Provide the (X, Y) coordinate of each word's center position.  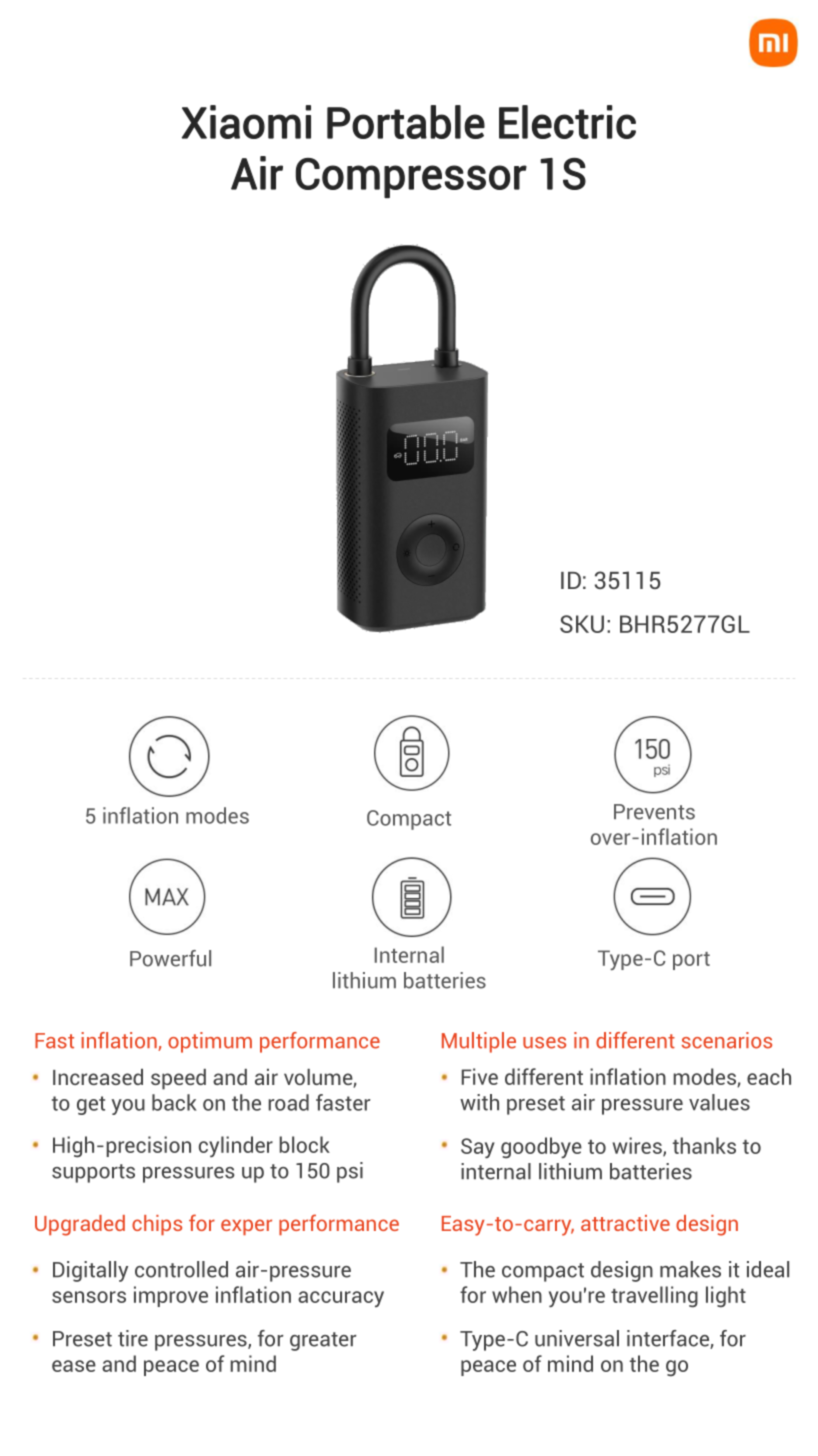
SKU (582, 624)
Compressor (411, 178)
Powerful (170, 958)
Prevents (654, 812)
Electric (567, 122)
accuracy (341, 1299)
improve (171, 1296)
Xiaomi (246, 122)
